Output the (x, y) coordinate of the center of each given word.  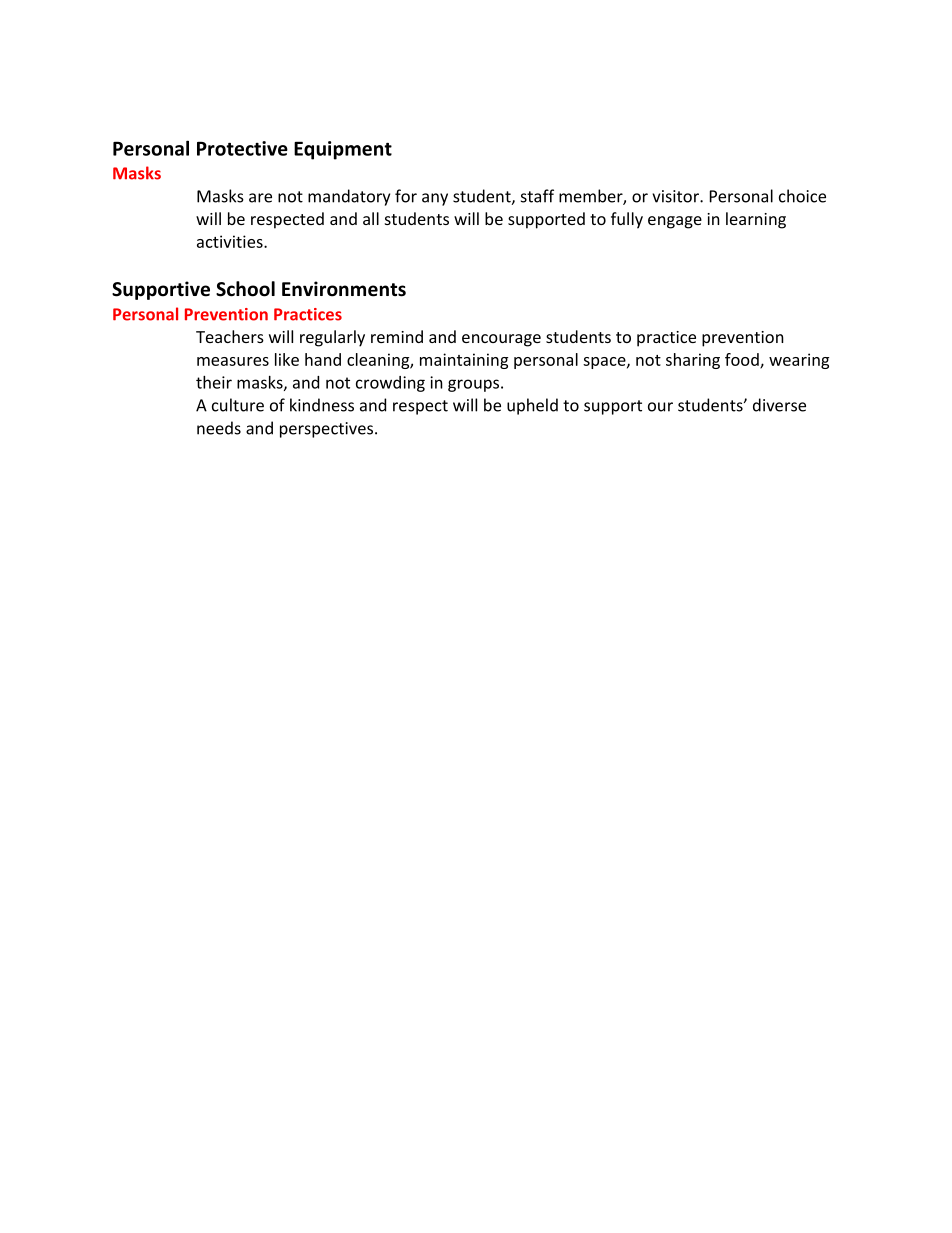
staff (537, 196)
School (245, 289)
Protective (242, 148)
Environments (344, 289)
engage (675, 222)
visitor (676, 196)
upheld (532, 406)
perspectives (328, 430)
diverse (779, 405)
